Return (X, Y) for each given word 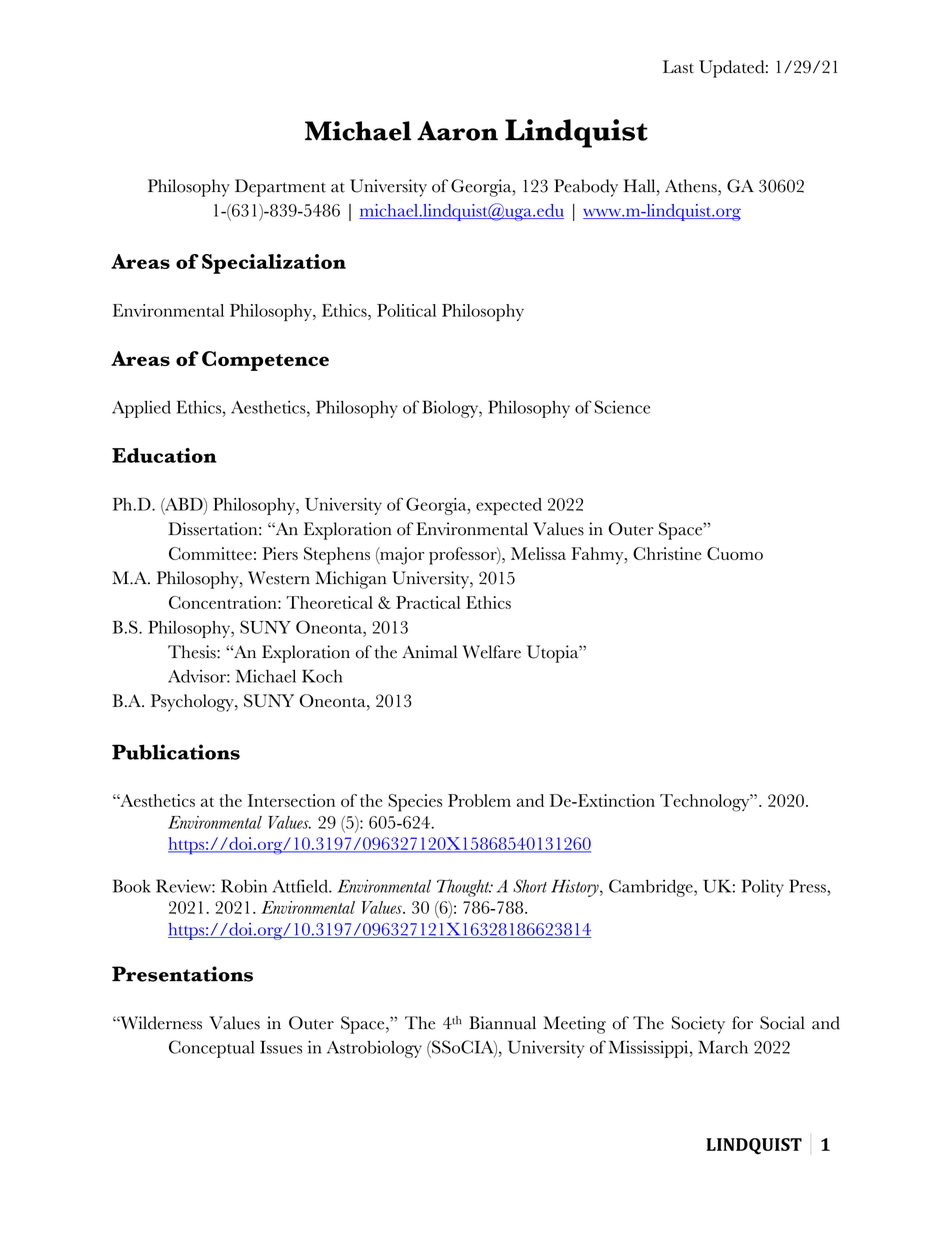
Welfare (491, 652)
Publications (176, 752)
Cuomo (735, 553)
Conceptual (211, 1049)
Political (406, 310)
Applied (141, 409)
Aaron (457, 131)
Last (678, 67)
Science (622, 407)
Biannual (502, 1023)
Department (280, 188)
